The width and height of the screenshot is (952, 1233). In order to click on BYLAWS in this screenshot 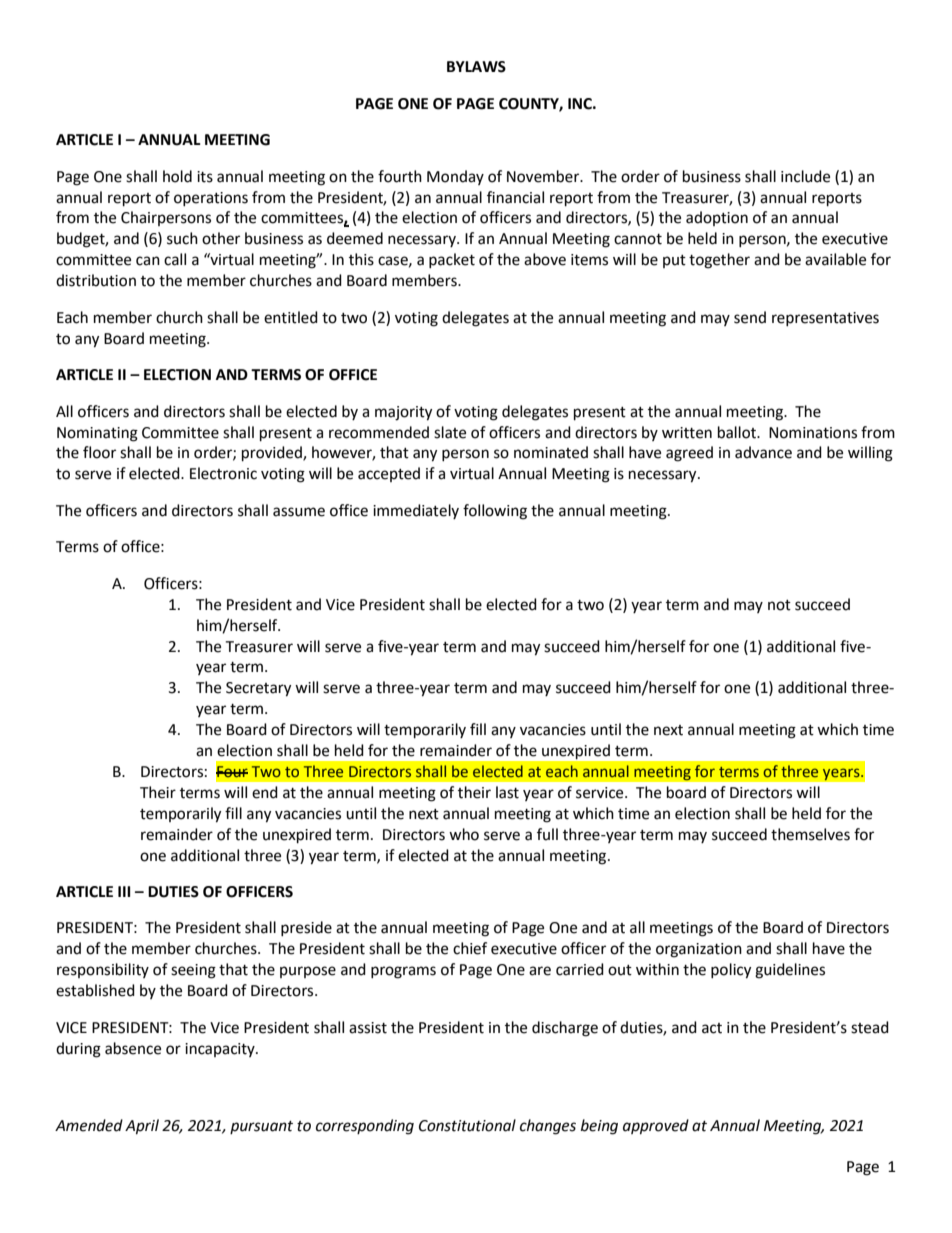, I will do `click(476, 67)`.
